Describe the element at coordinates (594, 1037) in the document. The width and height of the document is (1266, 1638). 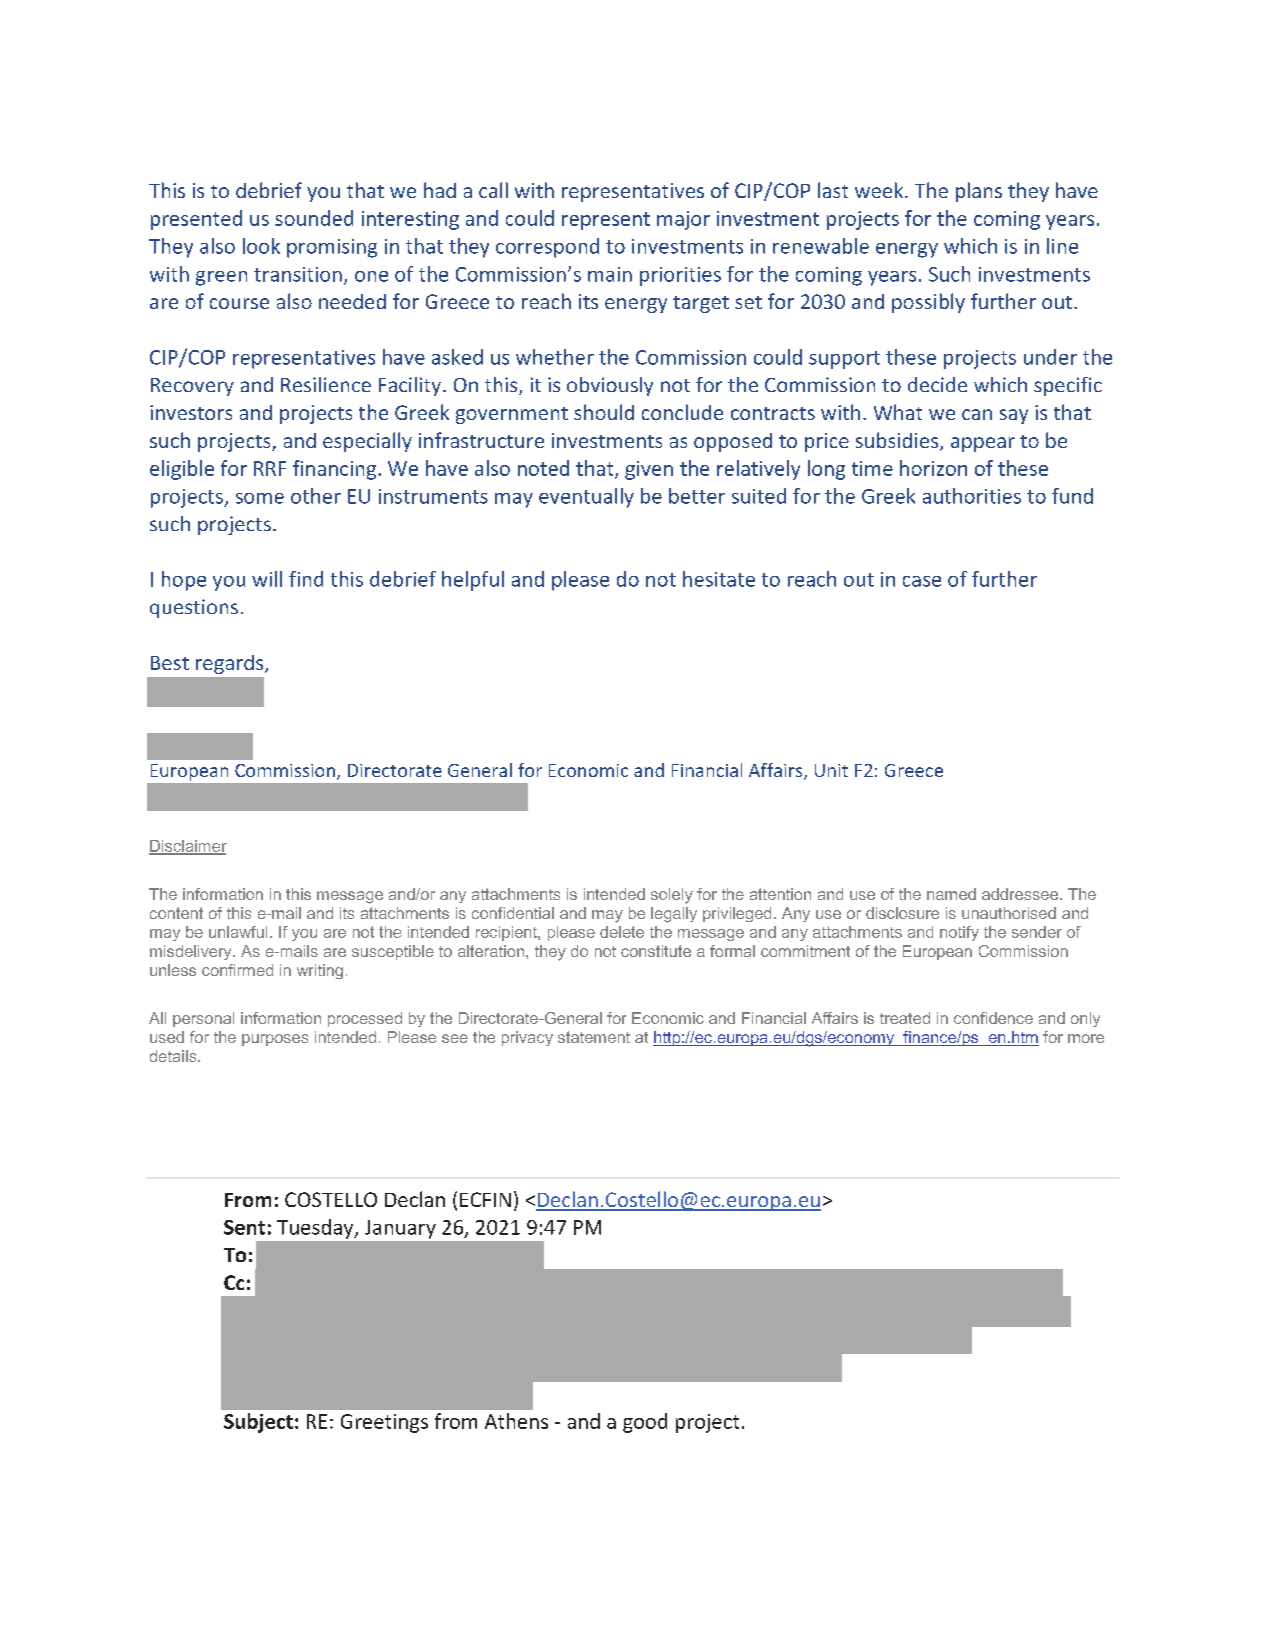
I see `statement` at that location.
